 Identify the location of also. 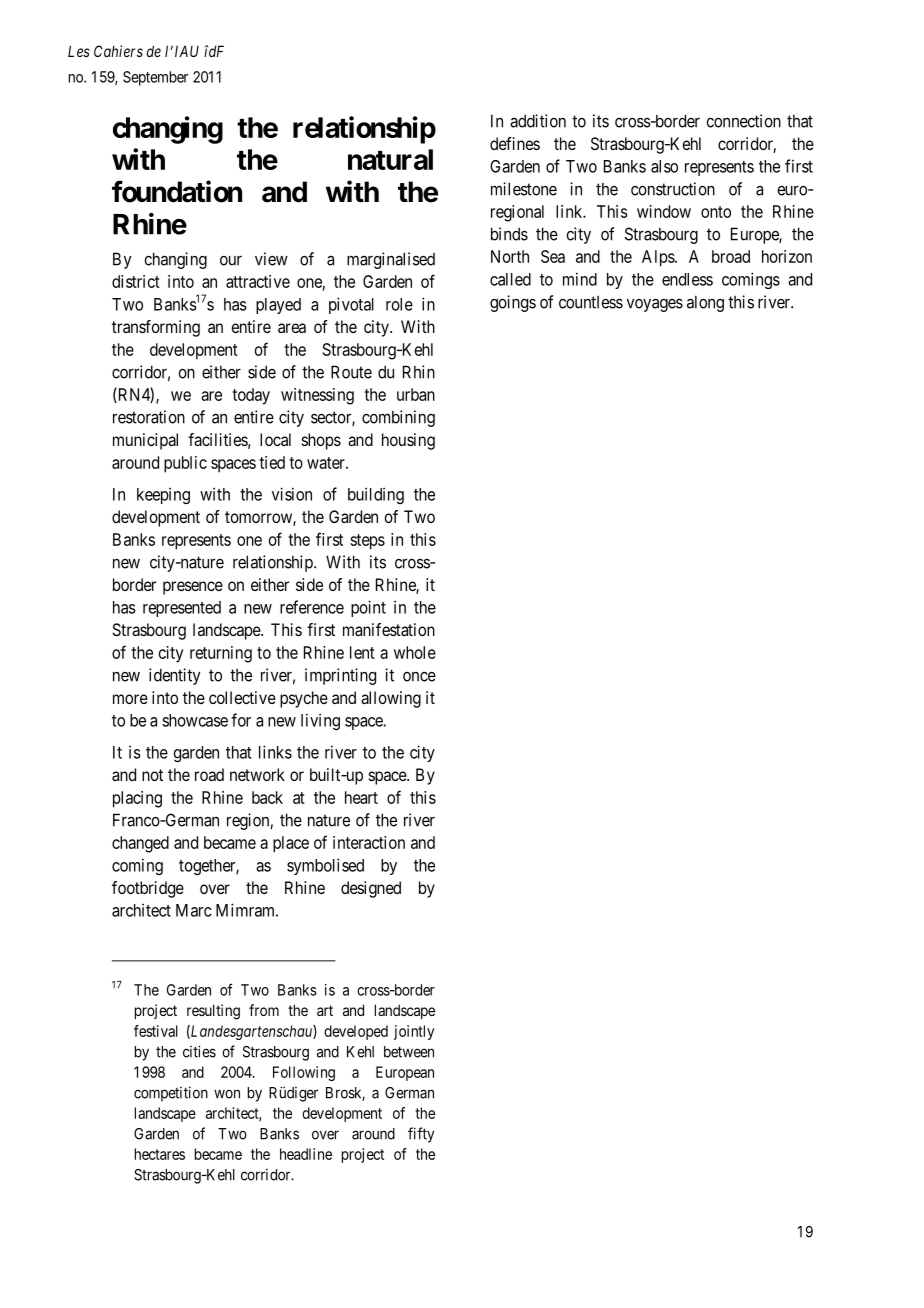
(664, 166).
